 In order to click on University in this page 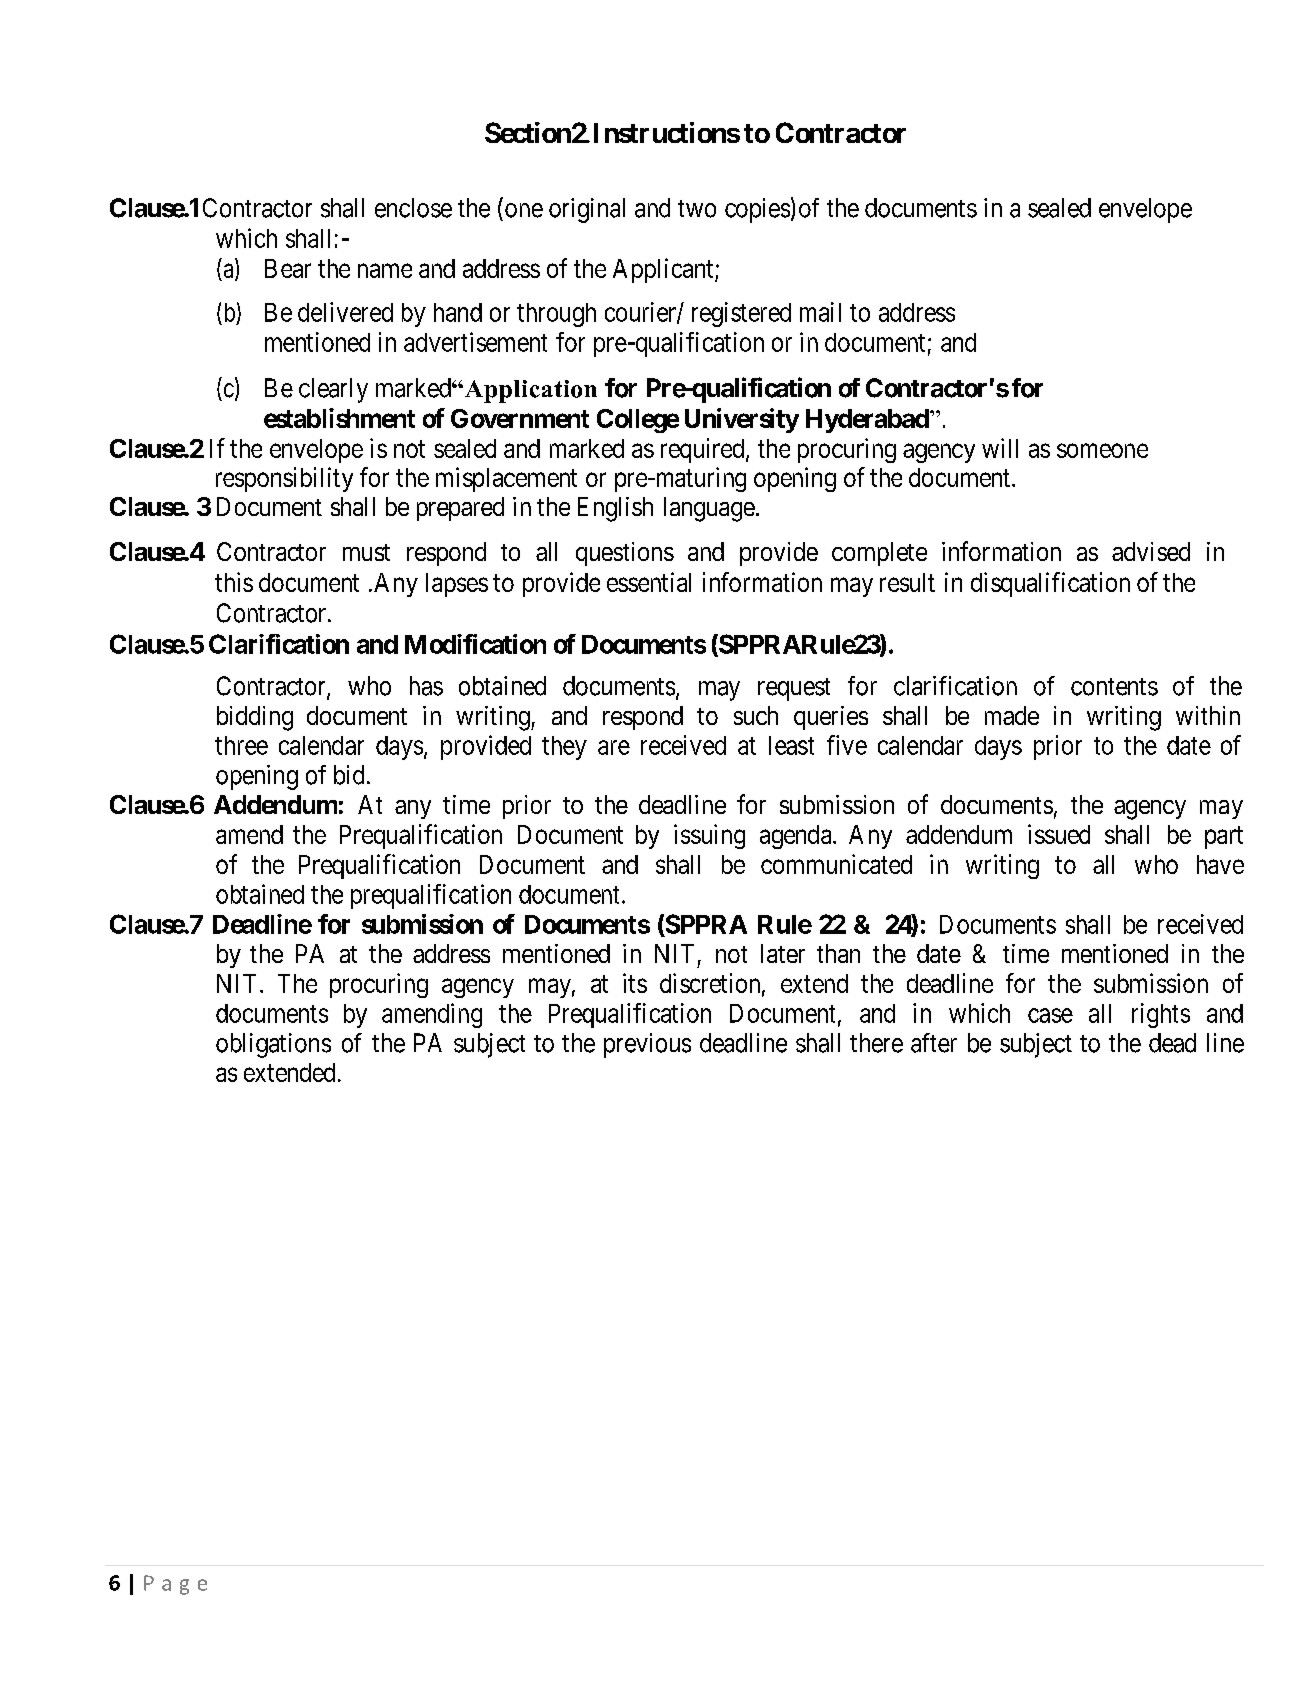, I will do `click(742, 420)`.
